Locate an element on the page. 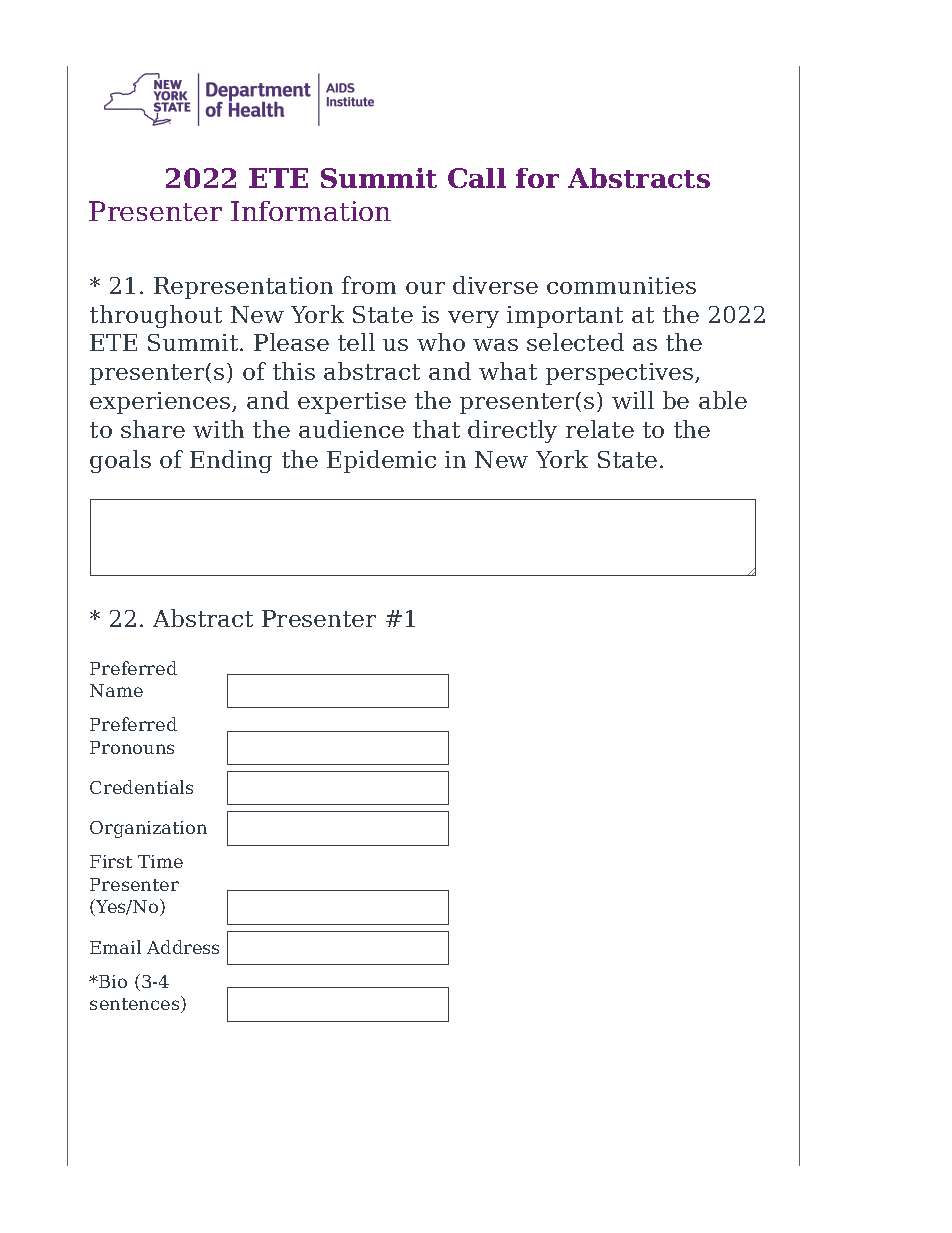  Call is located at coordinates (477, 178).
